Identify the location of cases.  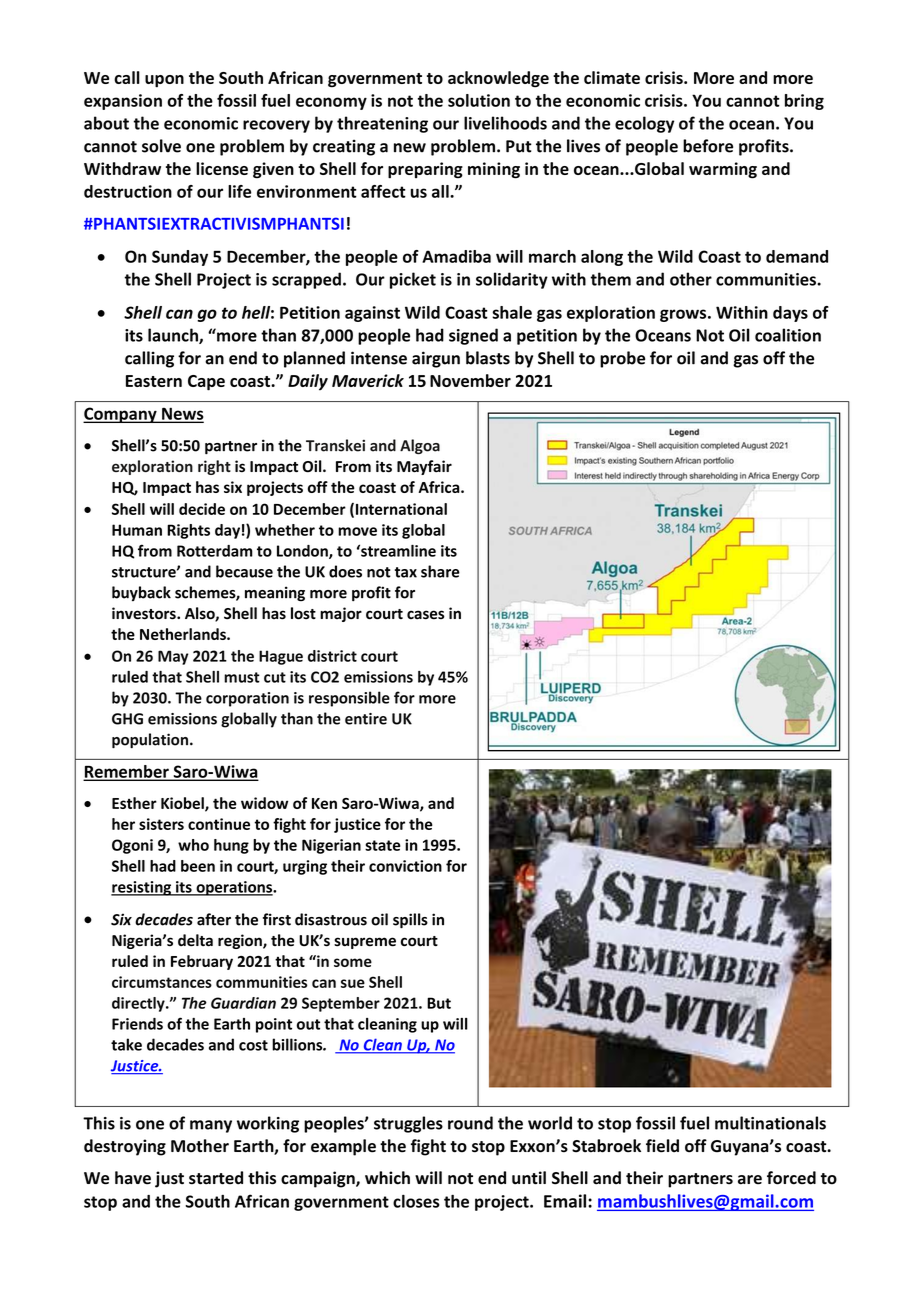
(426, 615).
